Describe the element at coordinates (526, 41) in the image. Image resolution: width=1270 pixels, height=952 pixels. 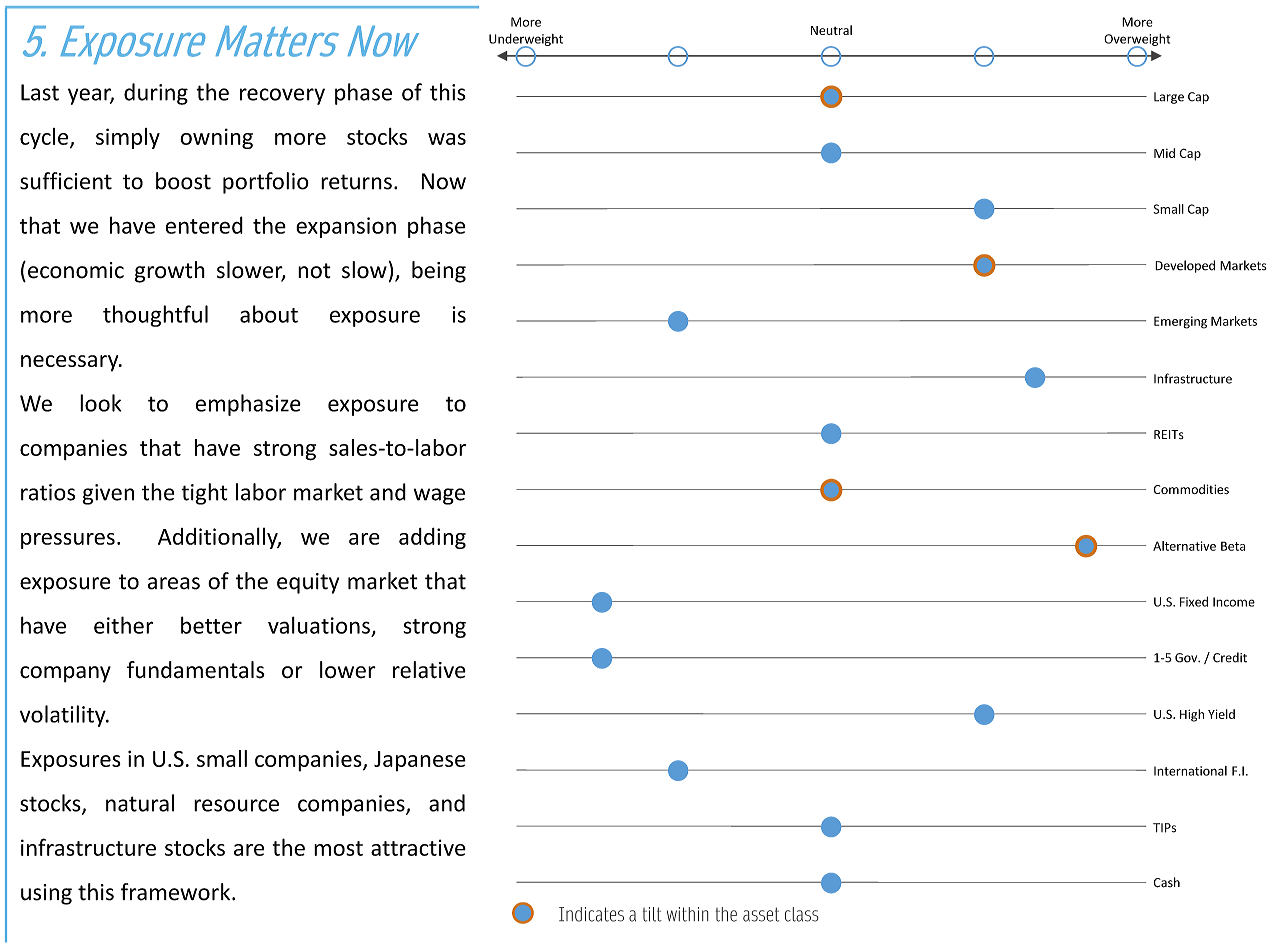
I see `Underweight` at that location.
